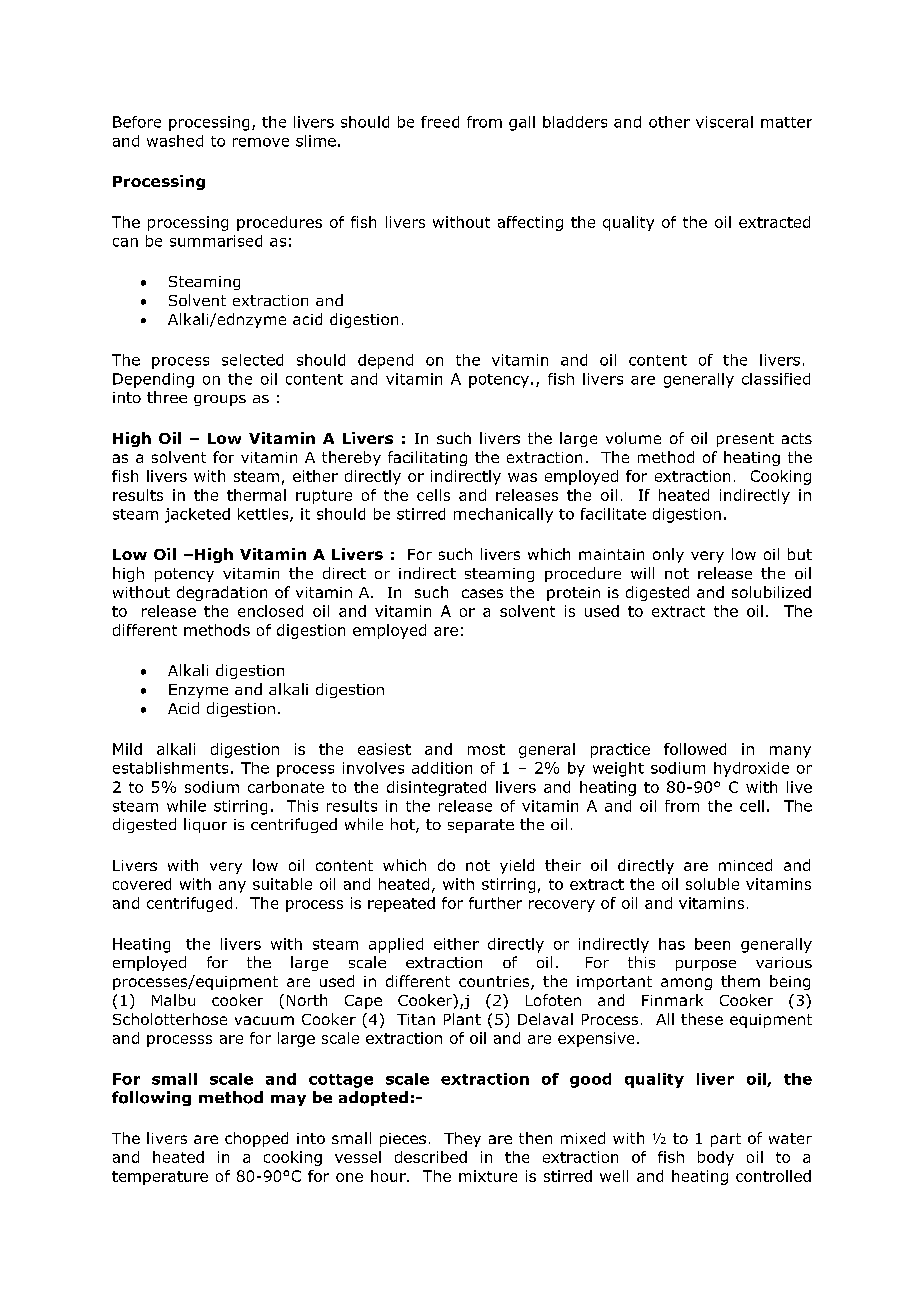  What do you see at coordinates (175, 141) in the screenshot?
I see `washed` at bounding box center [175, 141].
